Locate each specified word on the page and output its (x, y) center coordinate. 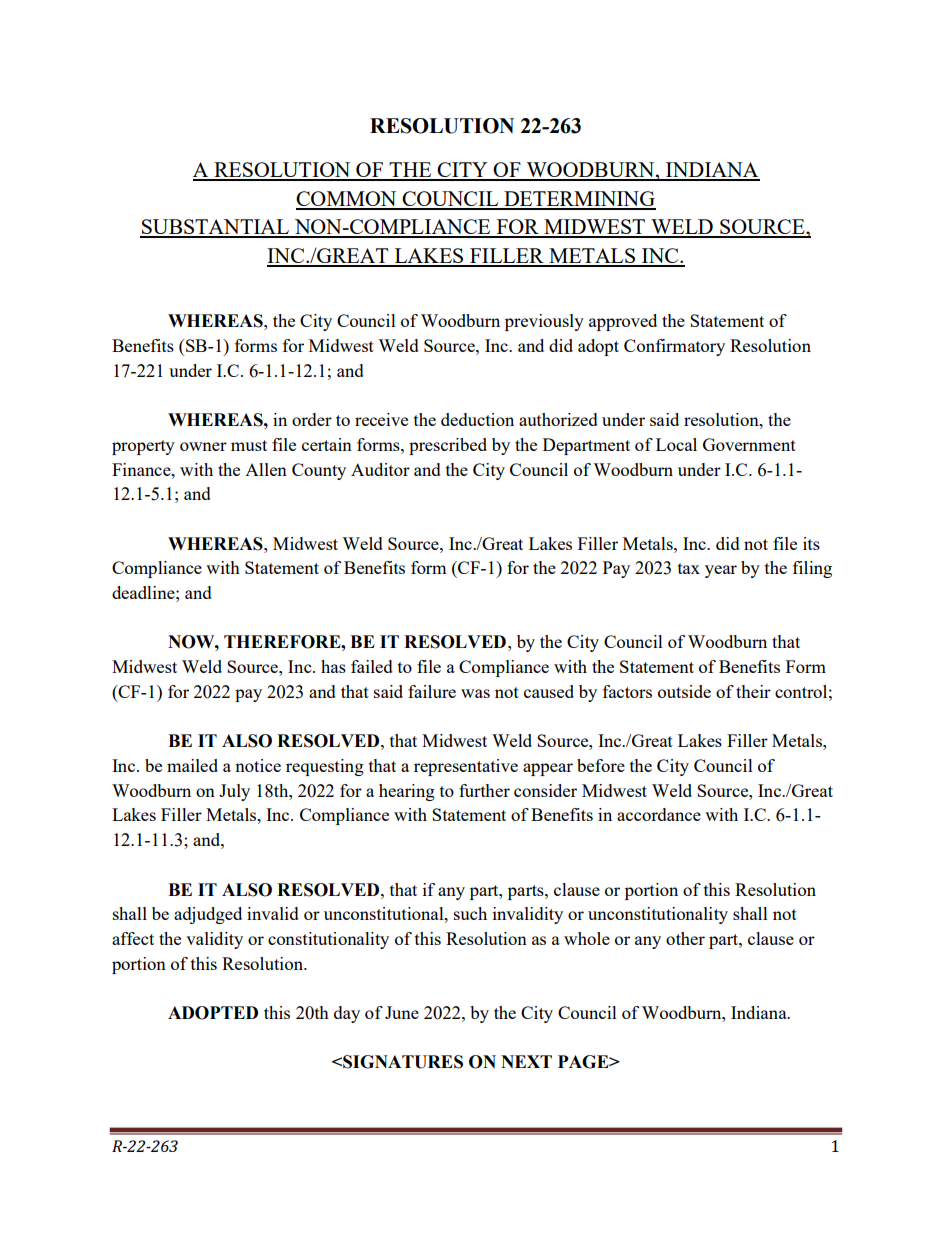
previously (544, 322)
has (333, 666)
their (753, 691)
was (475, 693)
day (347, 1014)
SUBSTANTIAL (215, 228)
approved (623, 322)
